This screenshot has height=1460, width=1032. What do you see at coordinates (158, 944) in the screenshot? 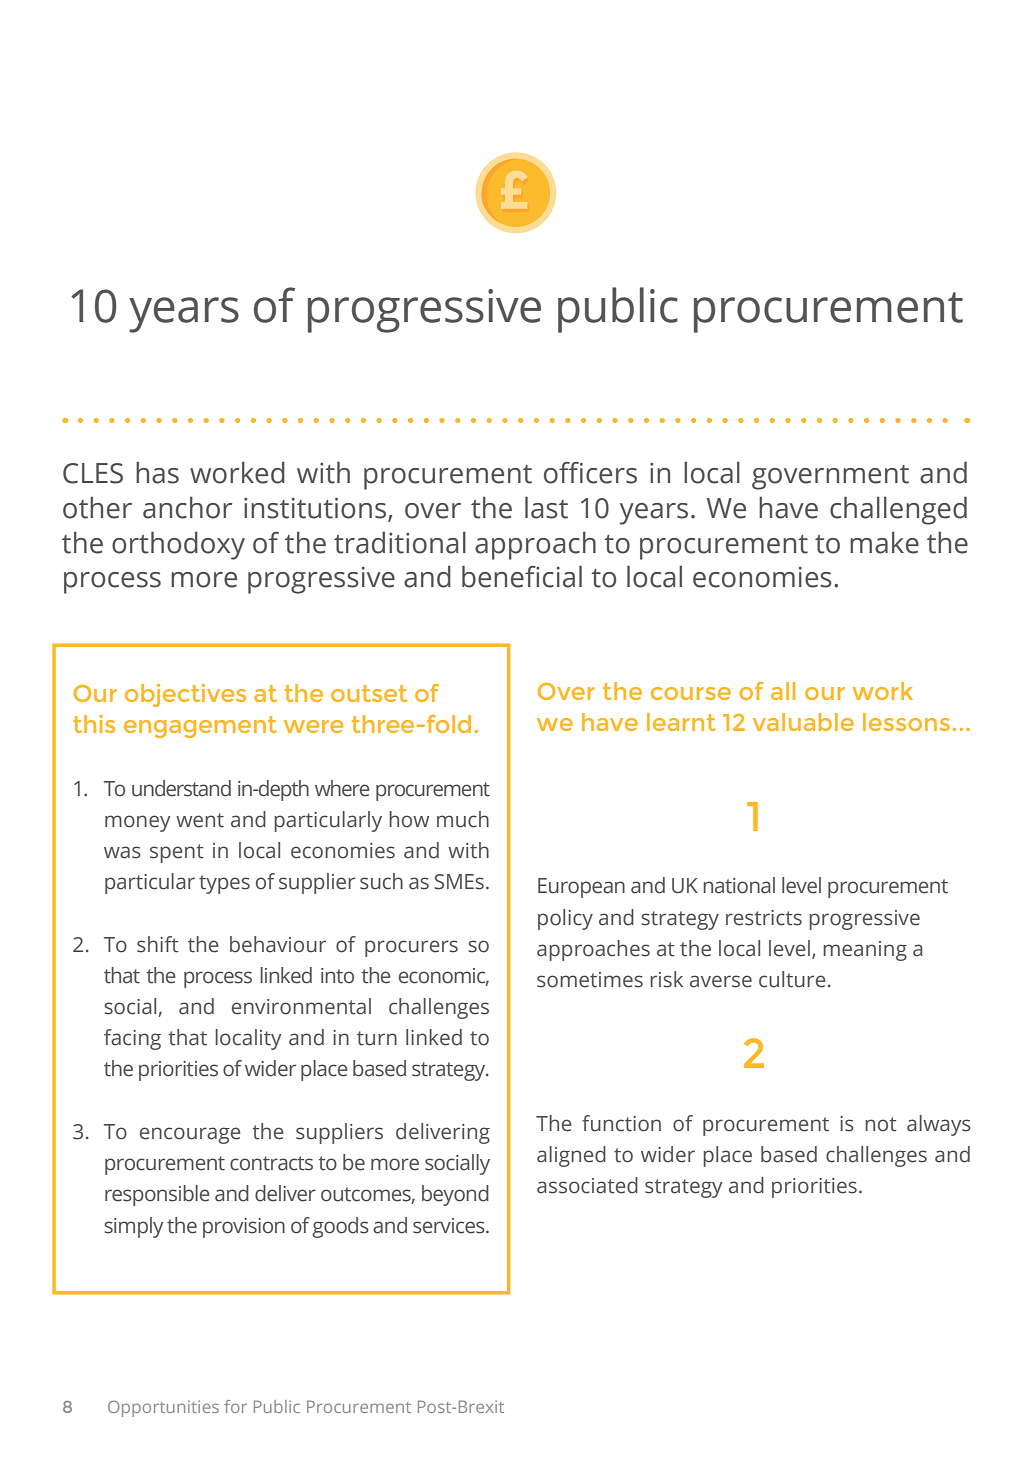
I see `shift` at bounding box center [158, 944].
